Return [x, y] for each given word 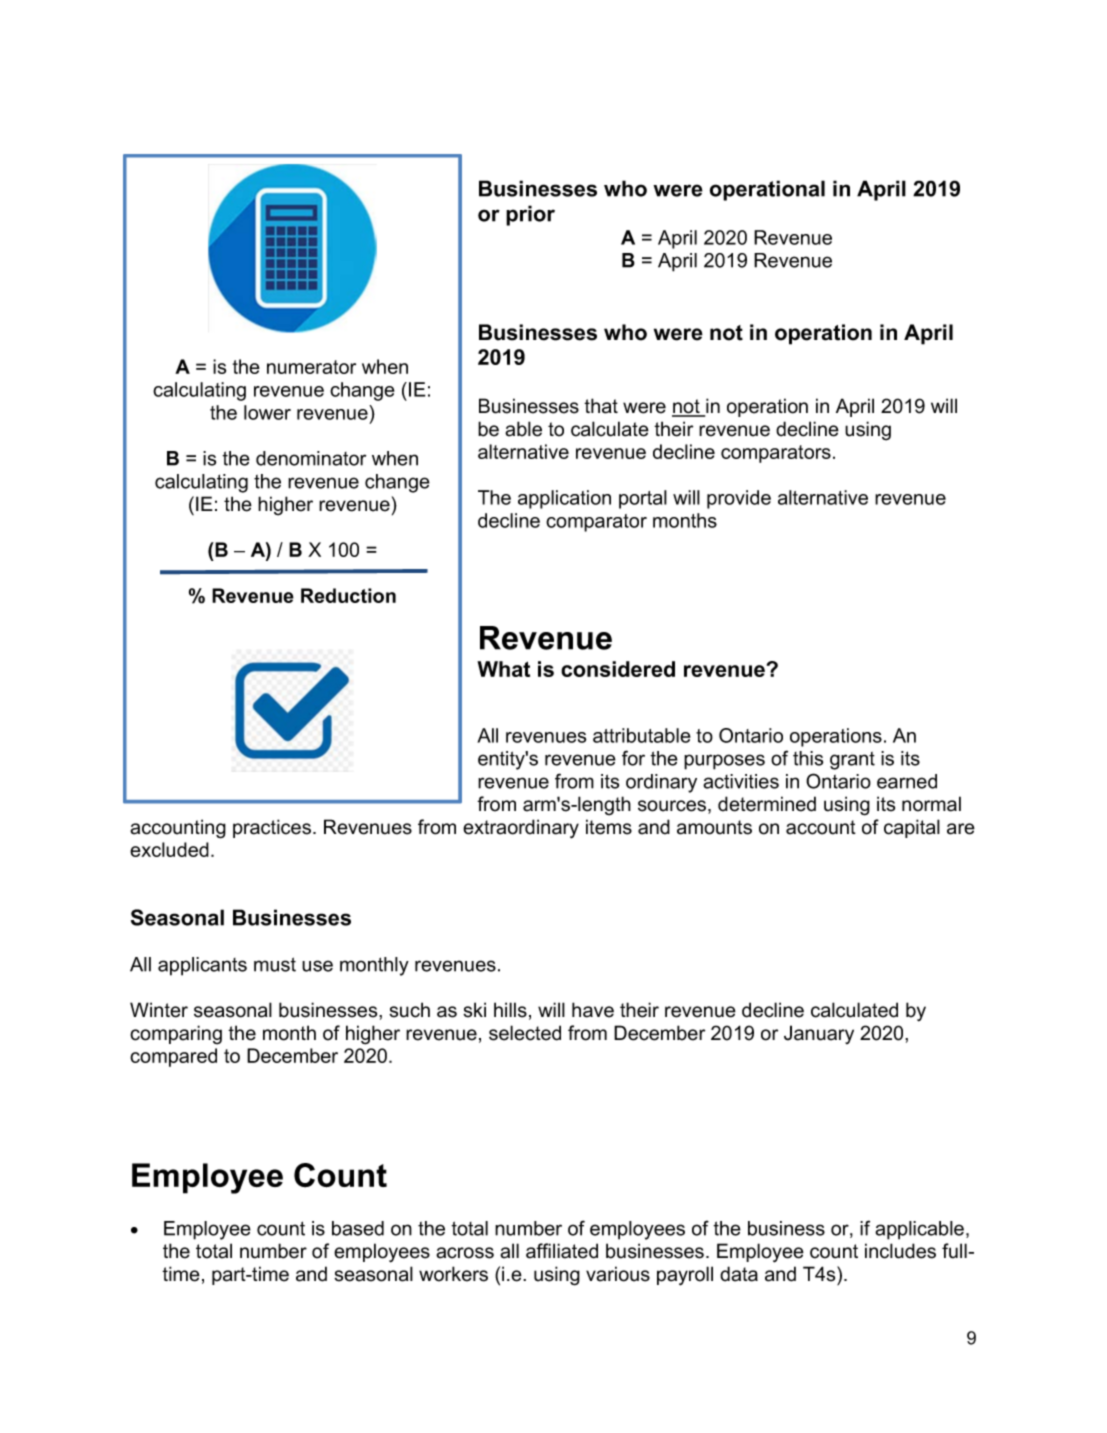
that [601, 406]
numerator [311, 367]
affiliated [562, 1251]
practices [272, 828]
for [633, 758]
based [358, 1228]
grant [852, 761]
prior [530, 215]
